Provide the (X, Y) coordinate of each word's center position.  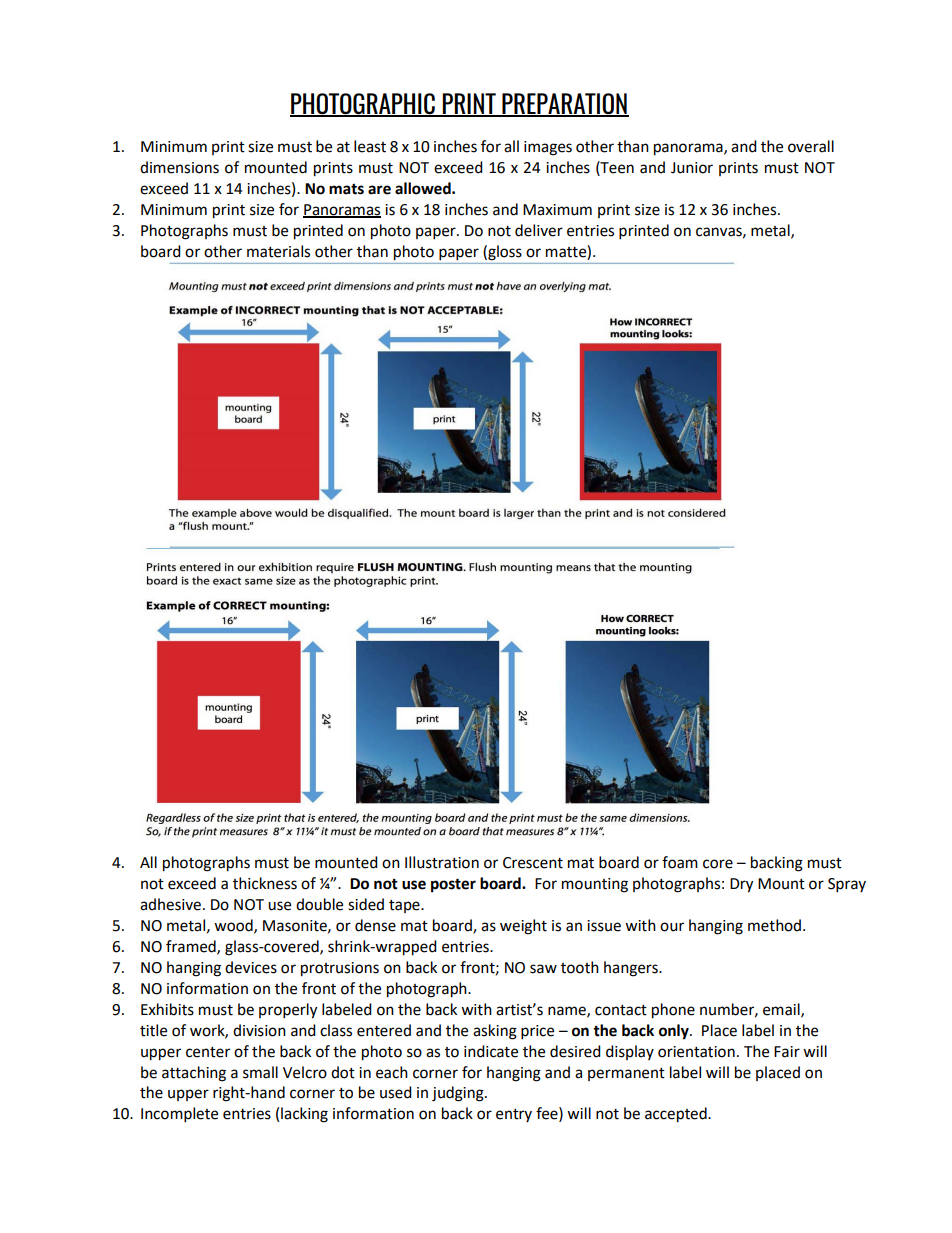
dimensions (179, 167)
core (718, 864)
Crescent (533, 863)
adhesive (170, 904)
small (260, 1072)
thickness (265, 883)
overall (811, 146)
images (548, 148)
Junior (692, 168)
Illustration (442, 862)
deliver (539, 230)
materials (278, 251)
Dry (741, 885)
